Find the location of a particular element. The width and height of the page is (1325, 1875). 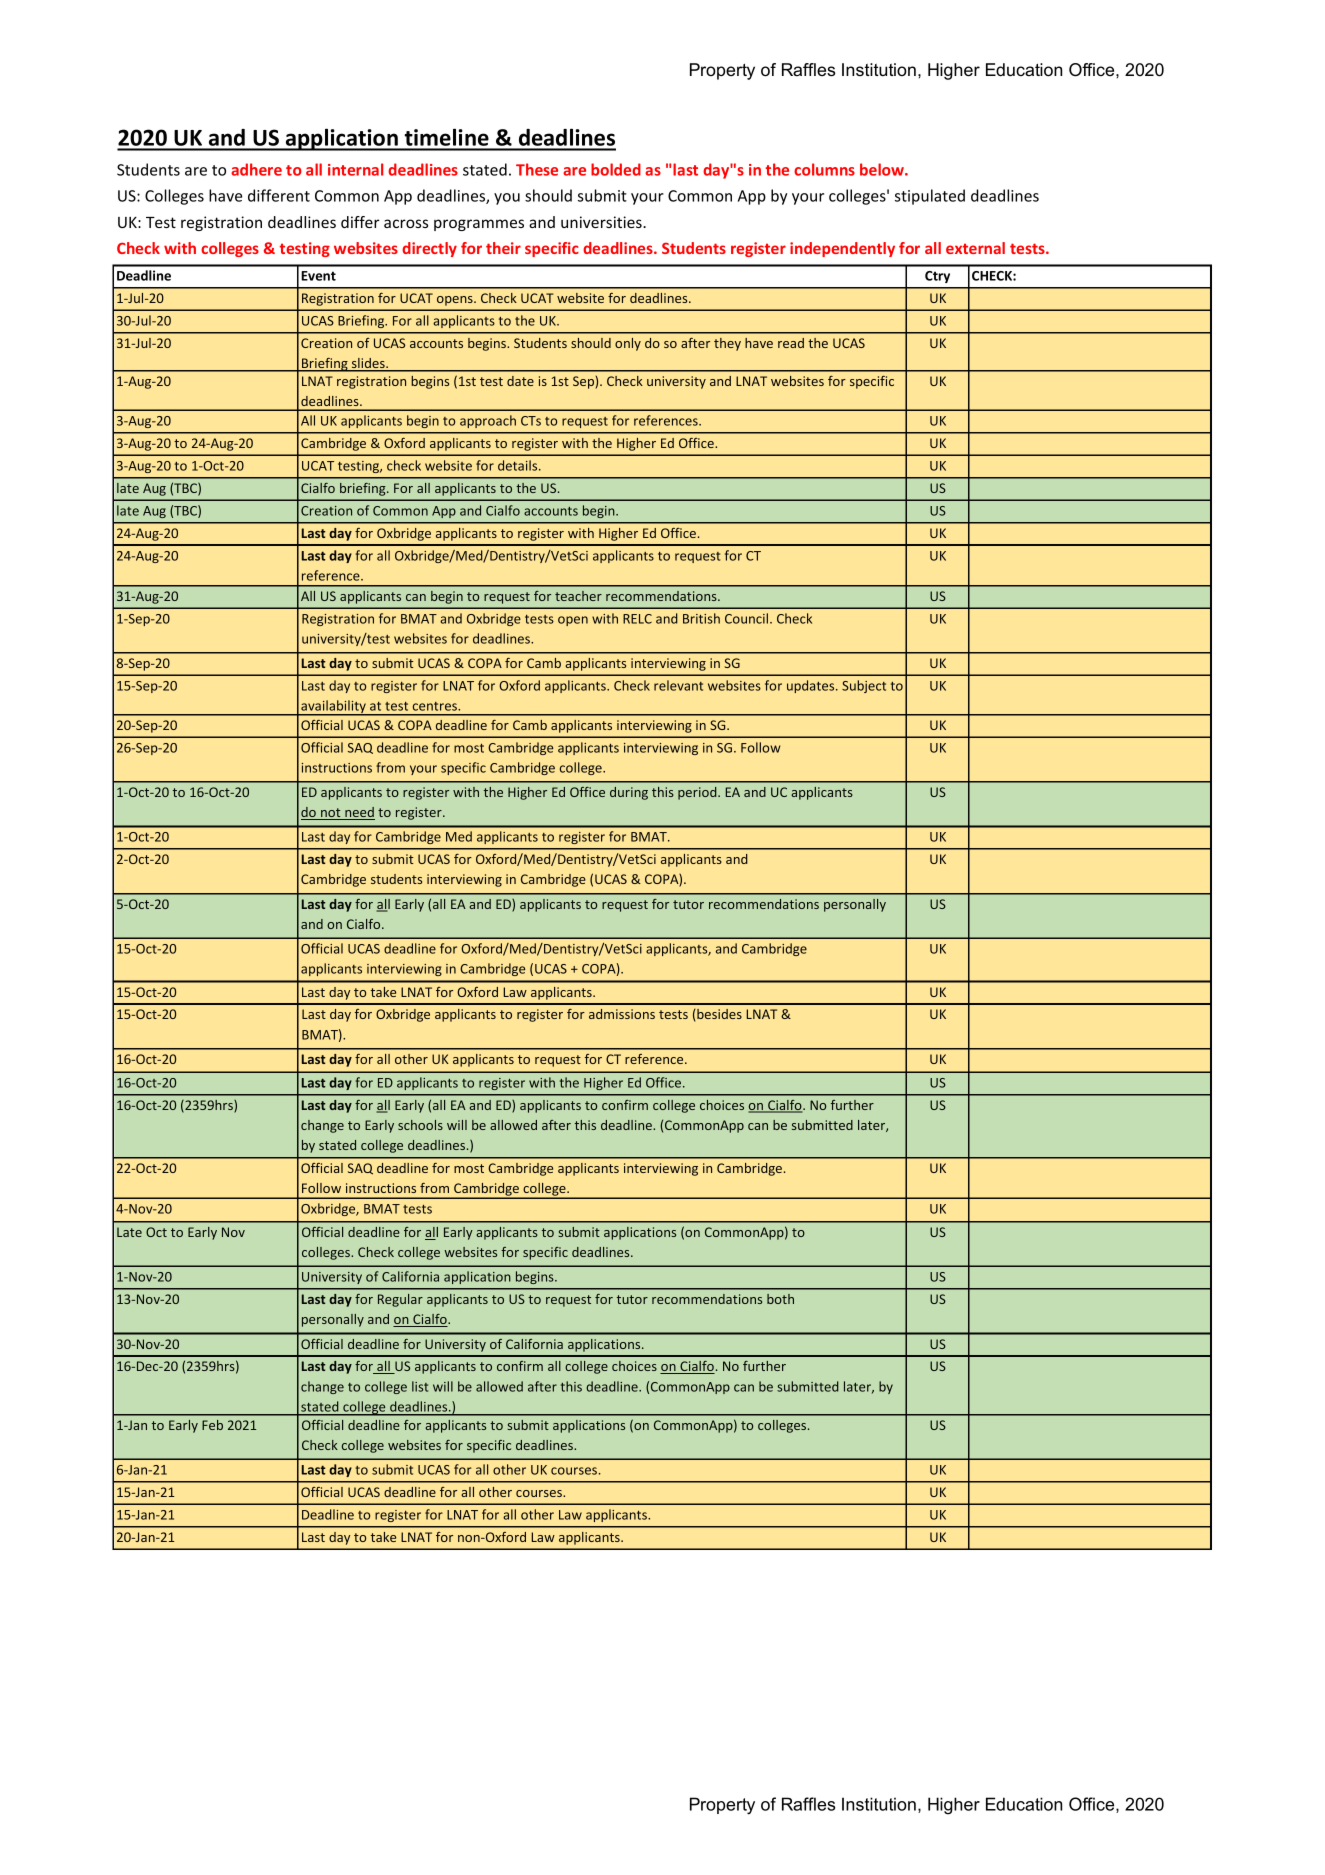

independently is located at coordinates (842, 249).
